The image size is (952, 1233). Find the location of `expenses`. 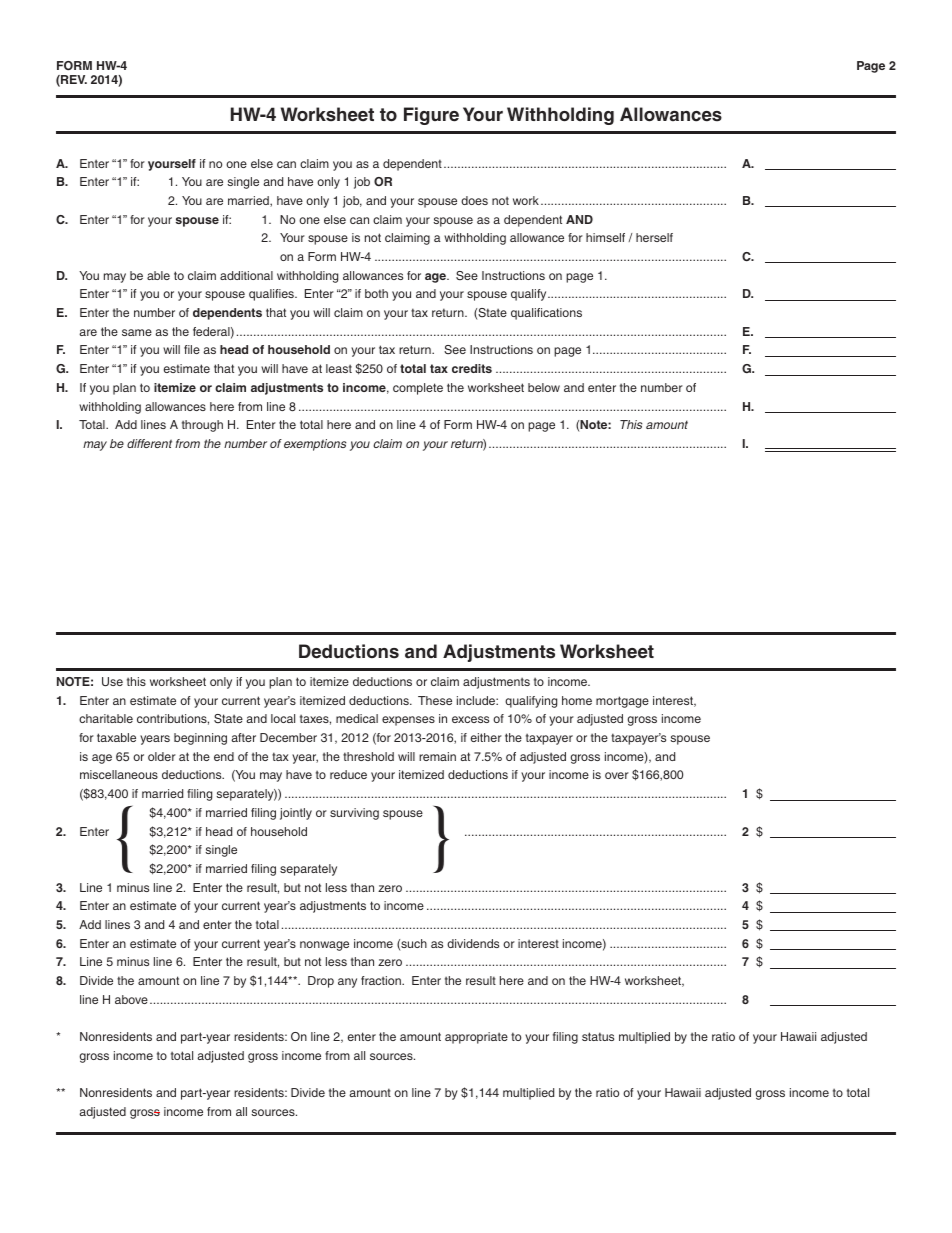

expenses is located at coordinates (408, 721).
